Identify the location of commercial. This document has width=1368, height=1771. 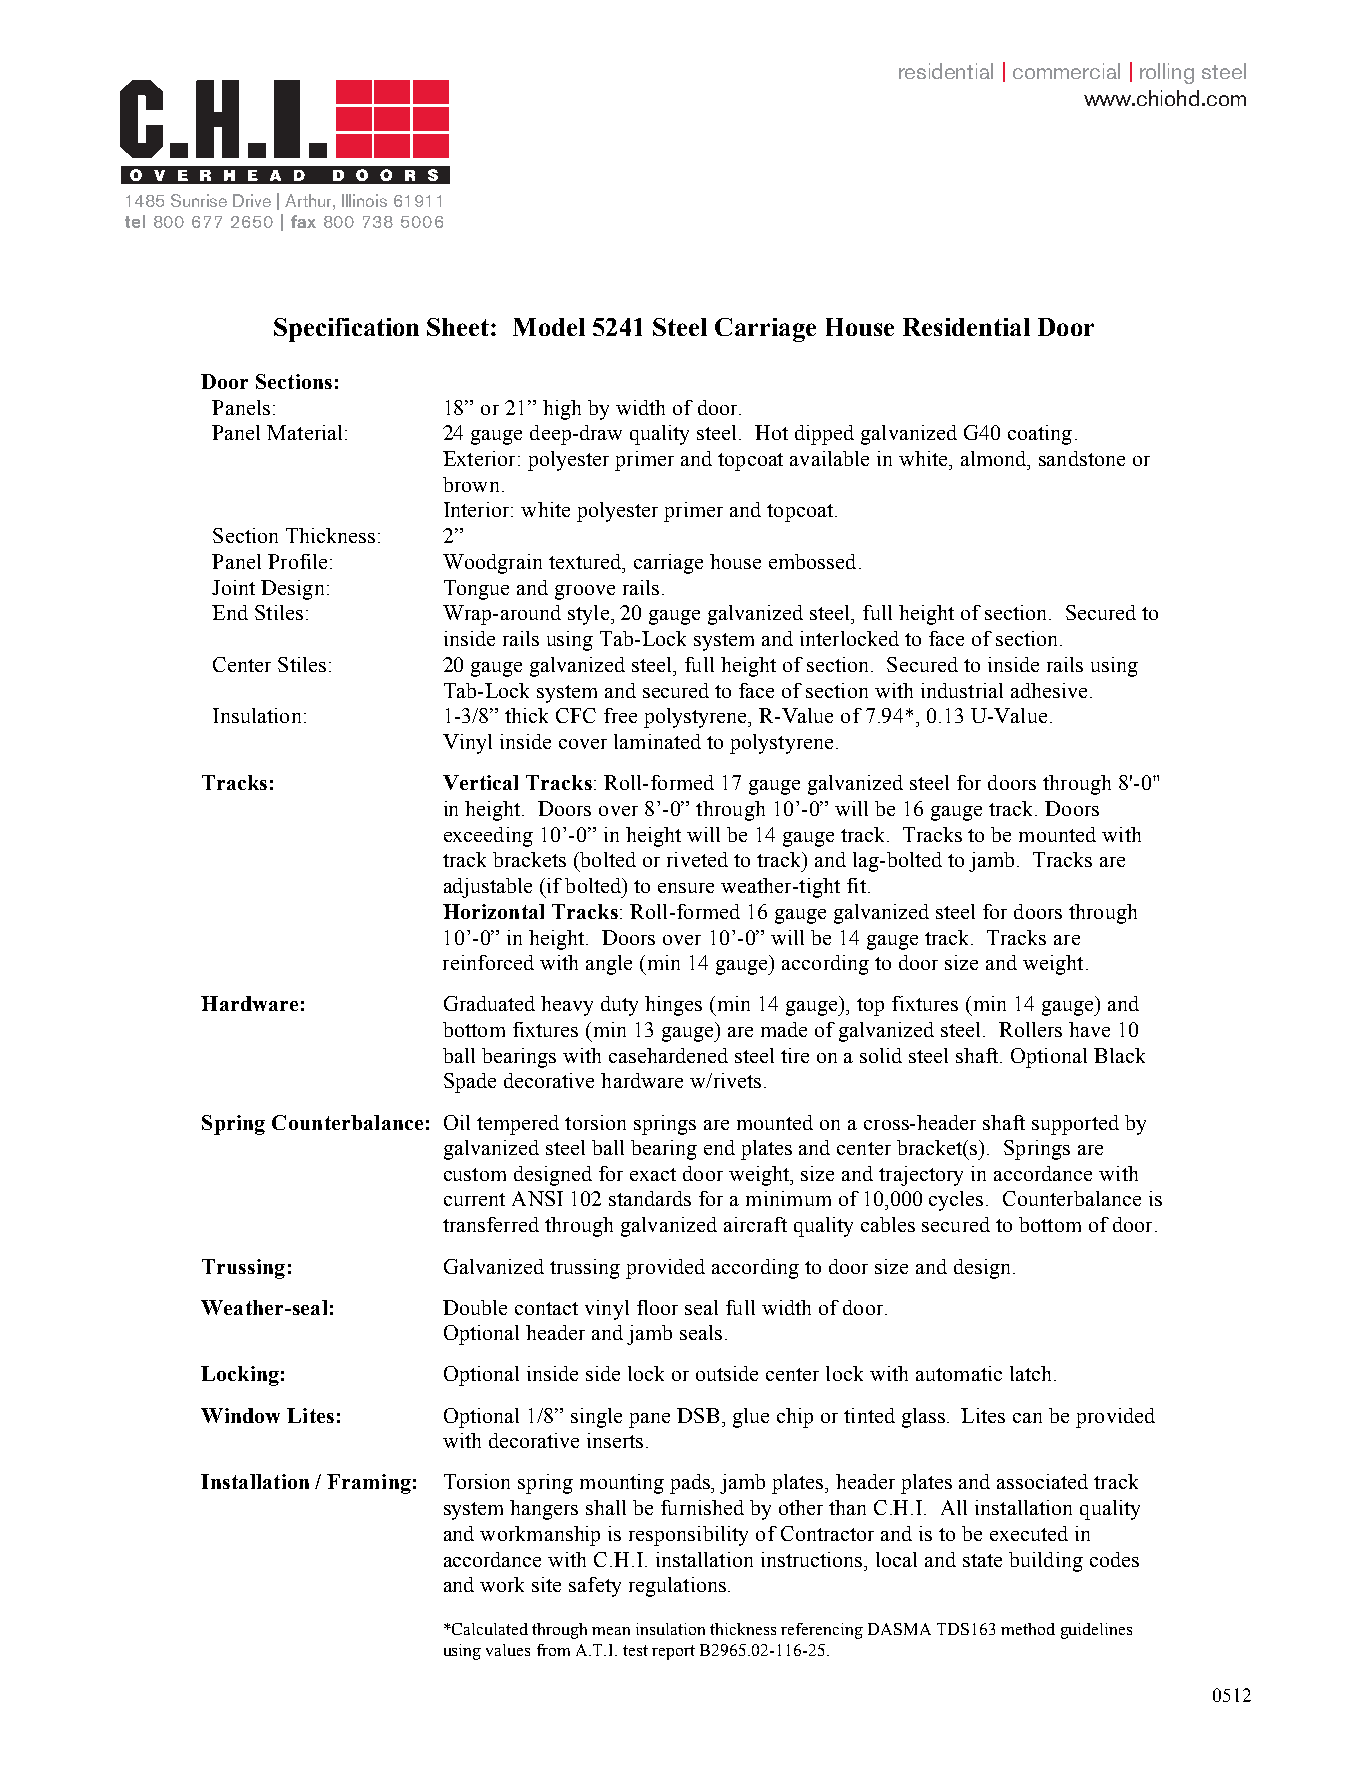
(1066, 71).
